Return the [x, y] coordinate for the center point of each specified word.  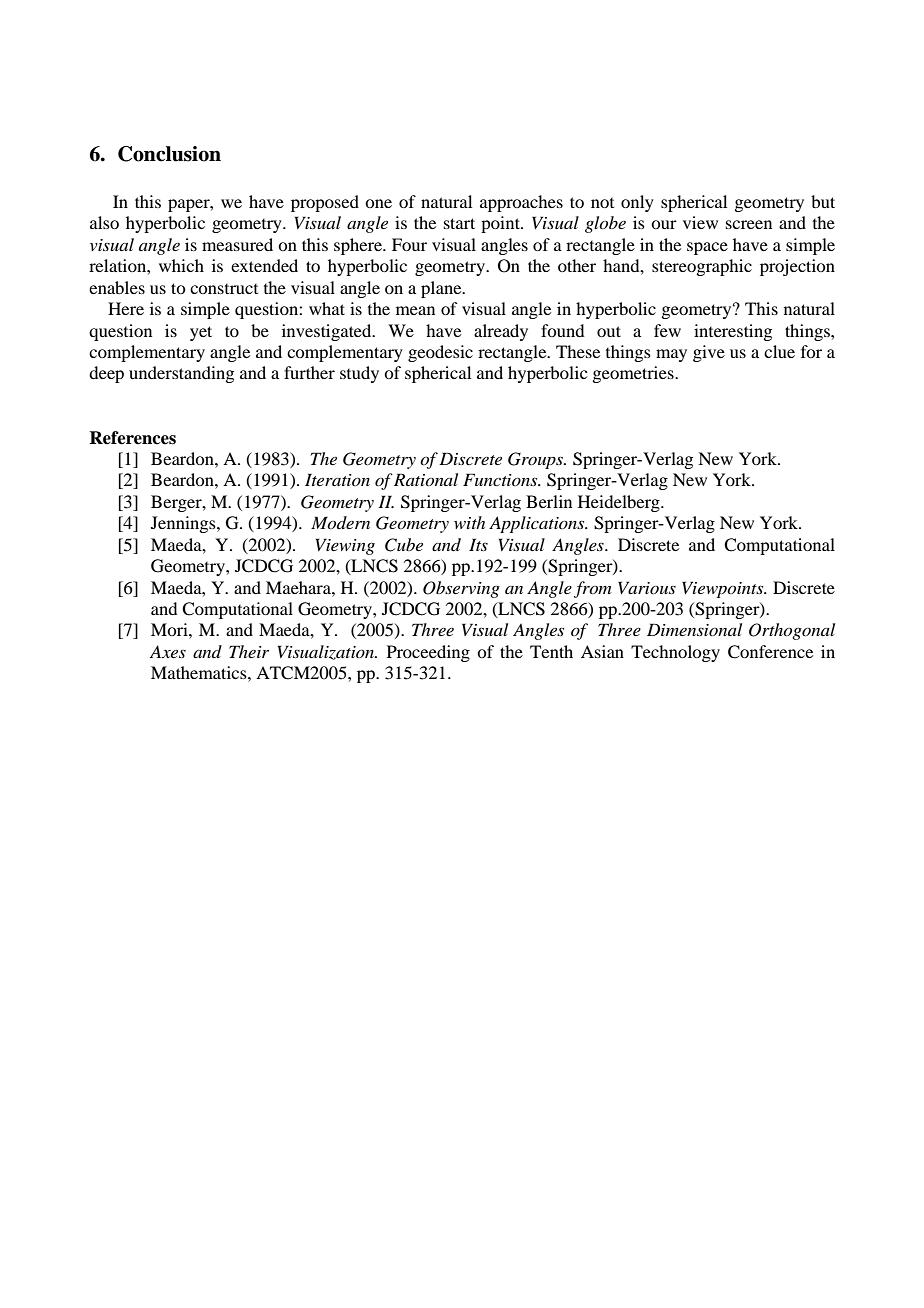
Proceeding [428, 653]
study [359, 374]
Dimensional [694, 629]
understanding [181, 374]
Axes [168, 651]
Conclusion [169, 154]
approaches [521, 203]
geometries [634, 374]
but [823, 201]
